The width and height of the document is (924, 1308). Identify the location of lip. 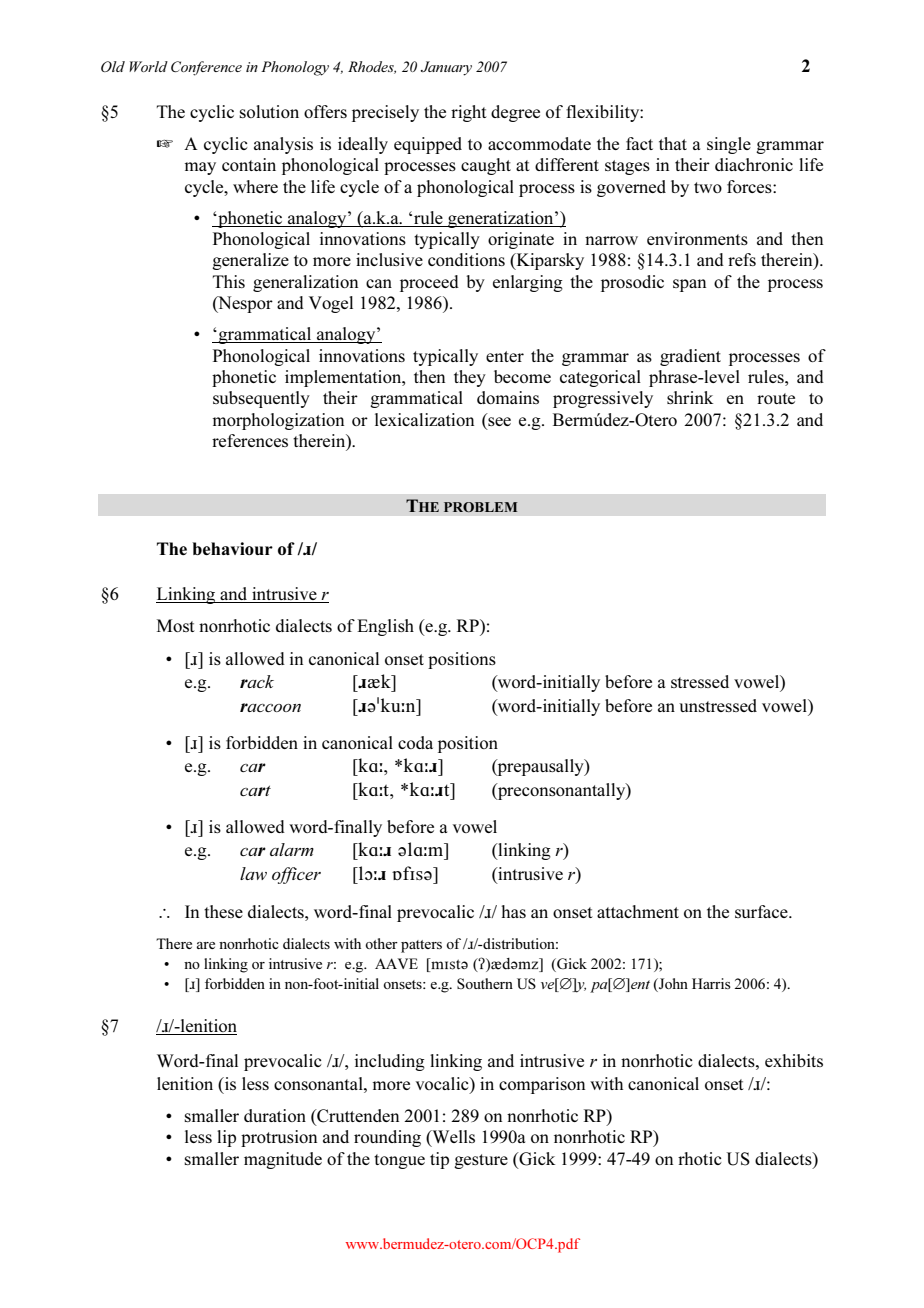
(226, 1138).
